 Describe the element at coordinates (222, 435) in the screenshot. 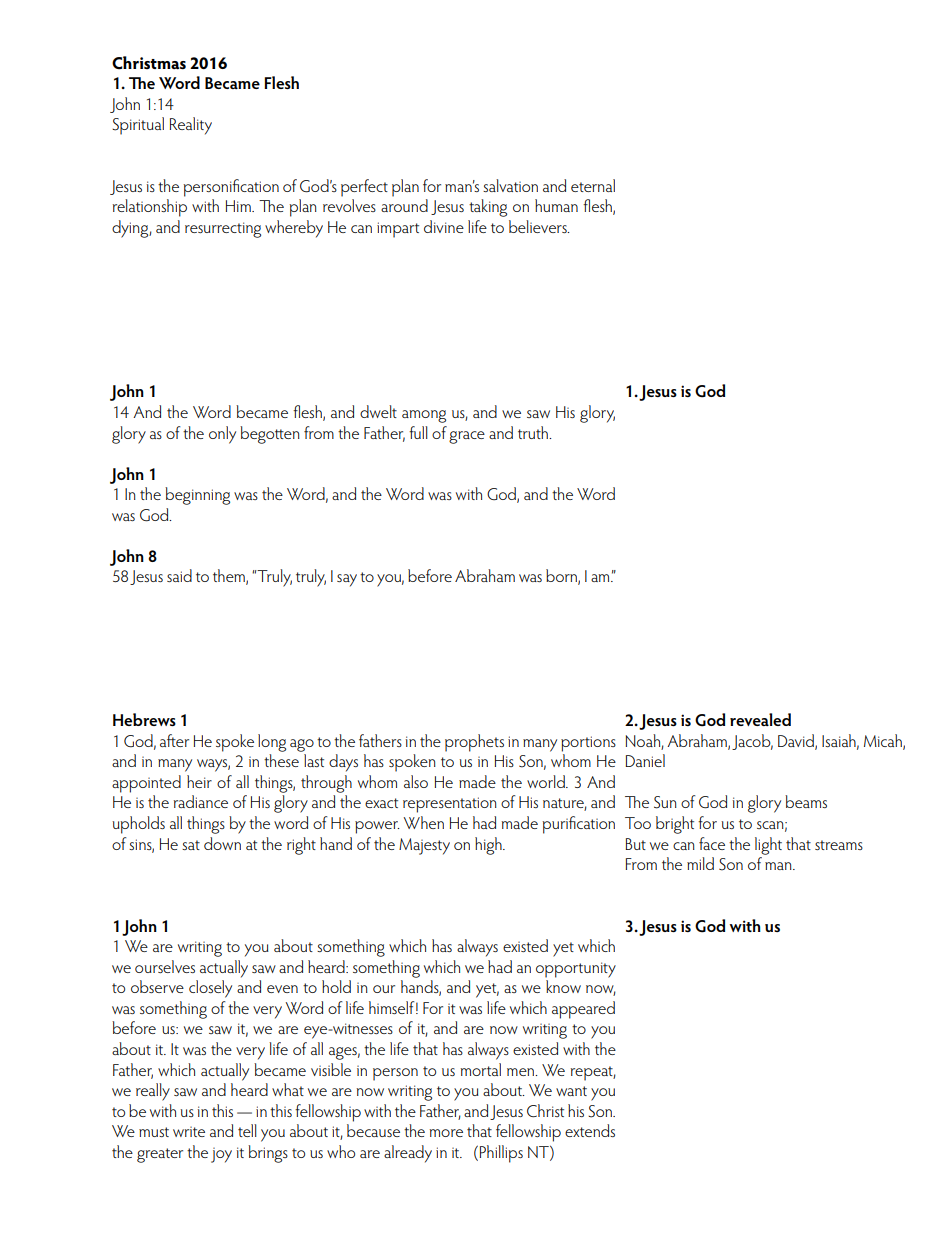

I see `only` at that location.
